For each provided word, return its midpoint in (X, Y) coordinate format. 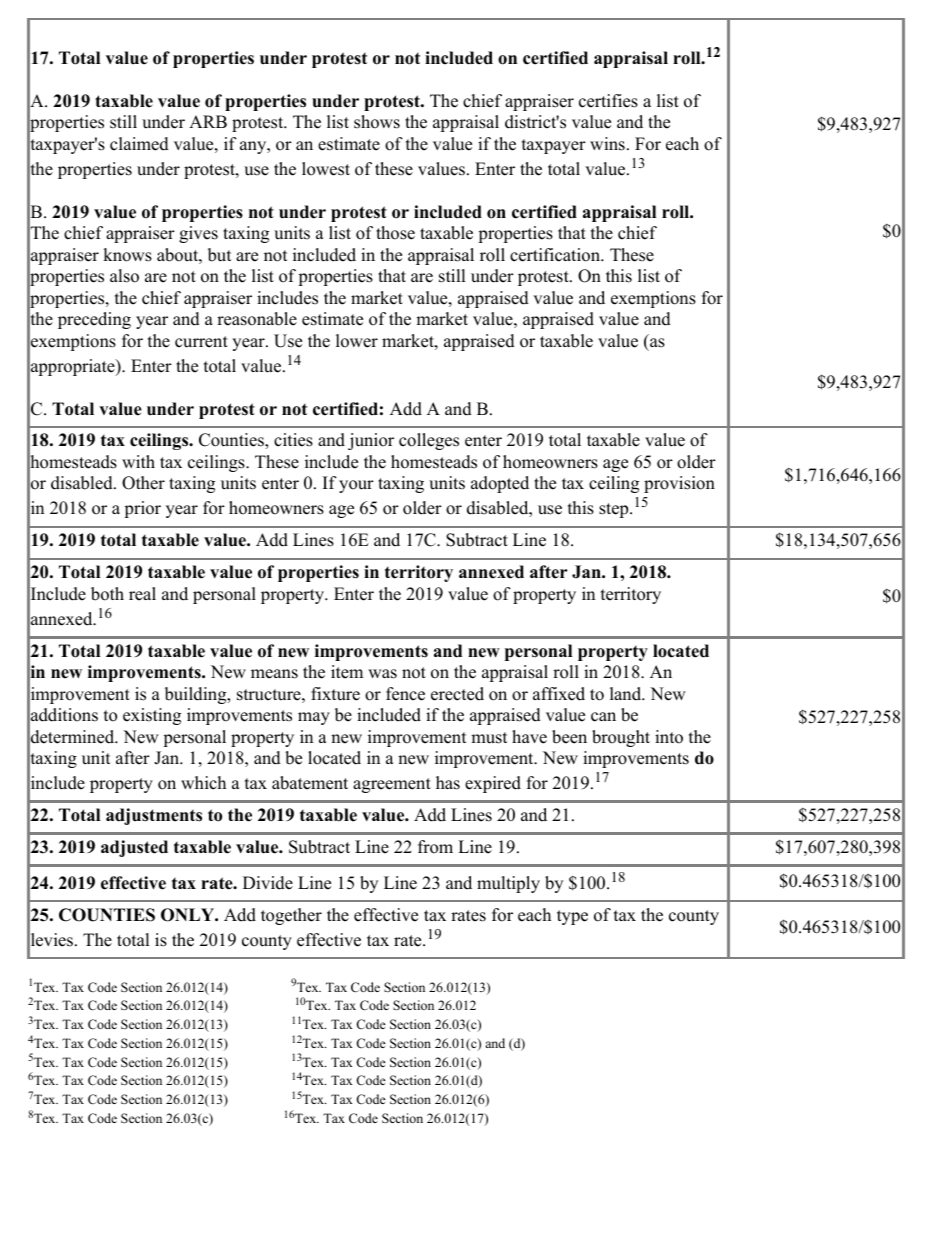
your (356, 486)
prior (142, 509)
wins (607, 144)
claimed (139, 144)
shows (377, 122)
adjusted (134, 848)
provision (679, 484)
